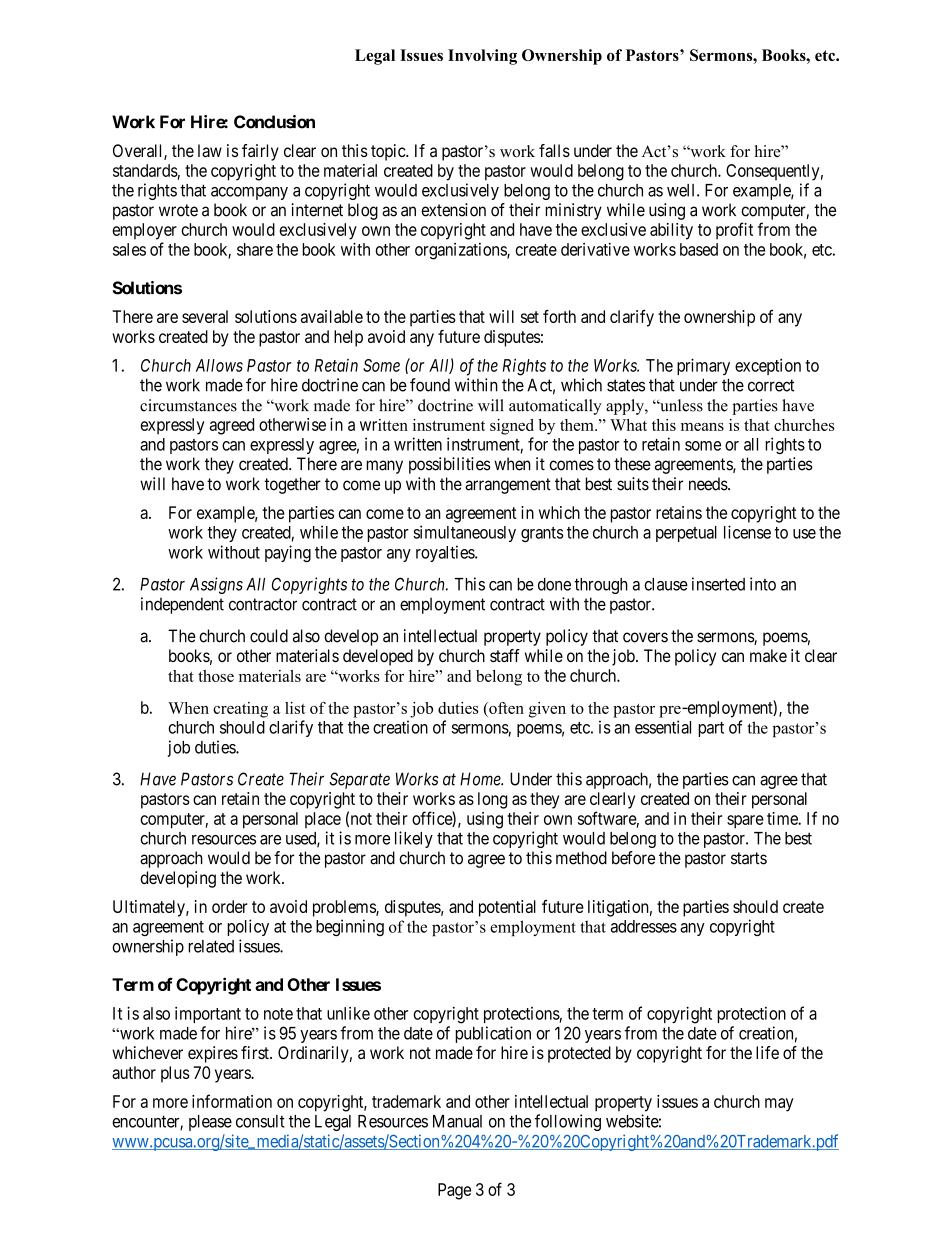  What do you see at coordinates (779, 1105) in the document?
I see `may` at bounding box center [779, 1105].
